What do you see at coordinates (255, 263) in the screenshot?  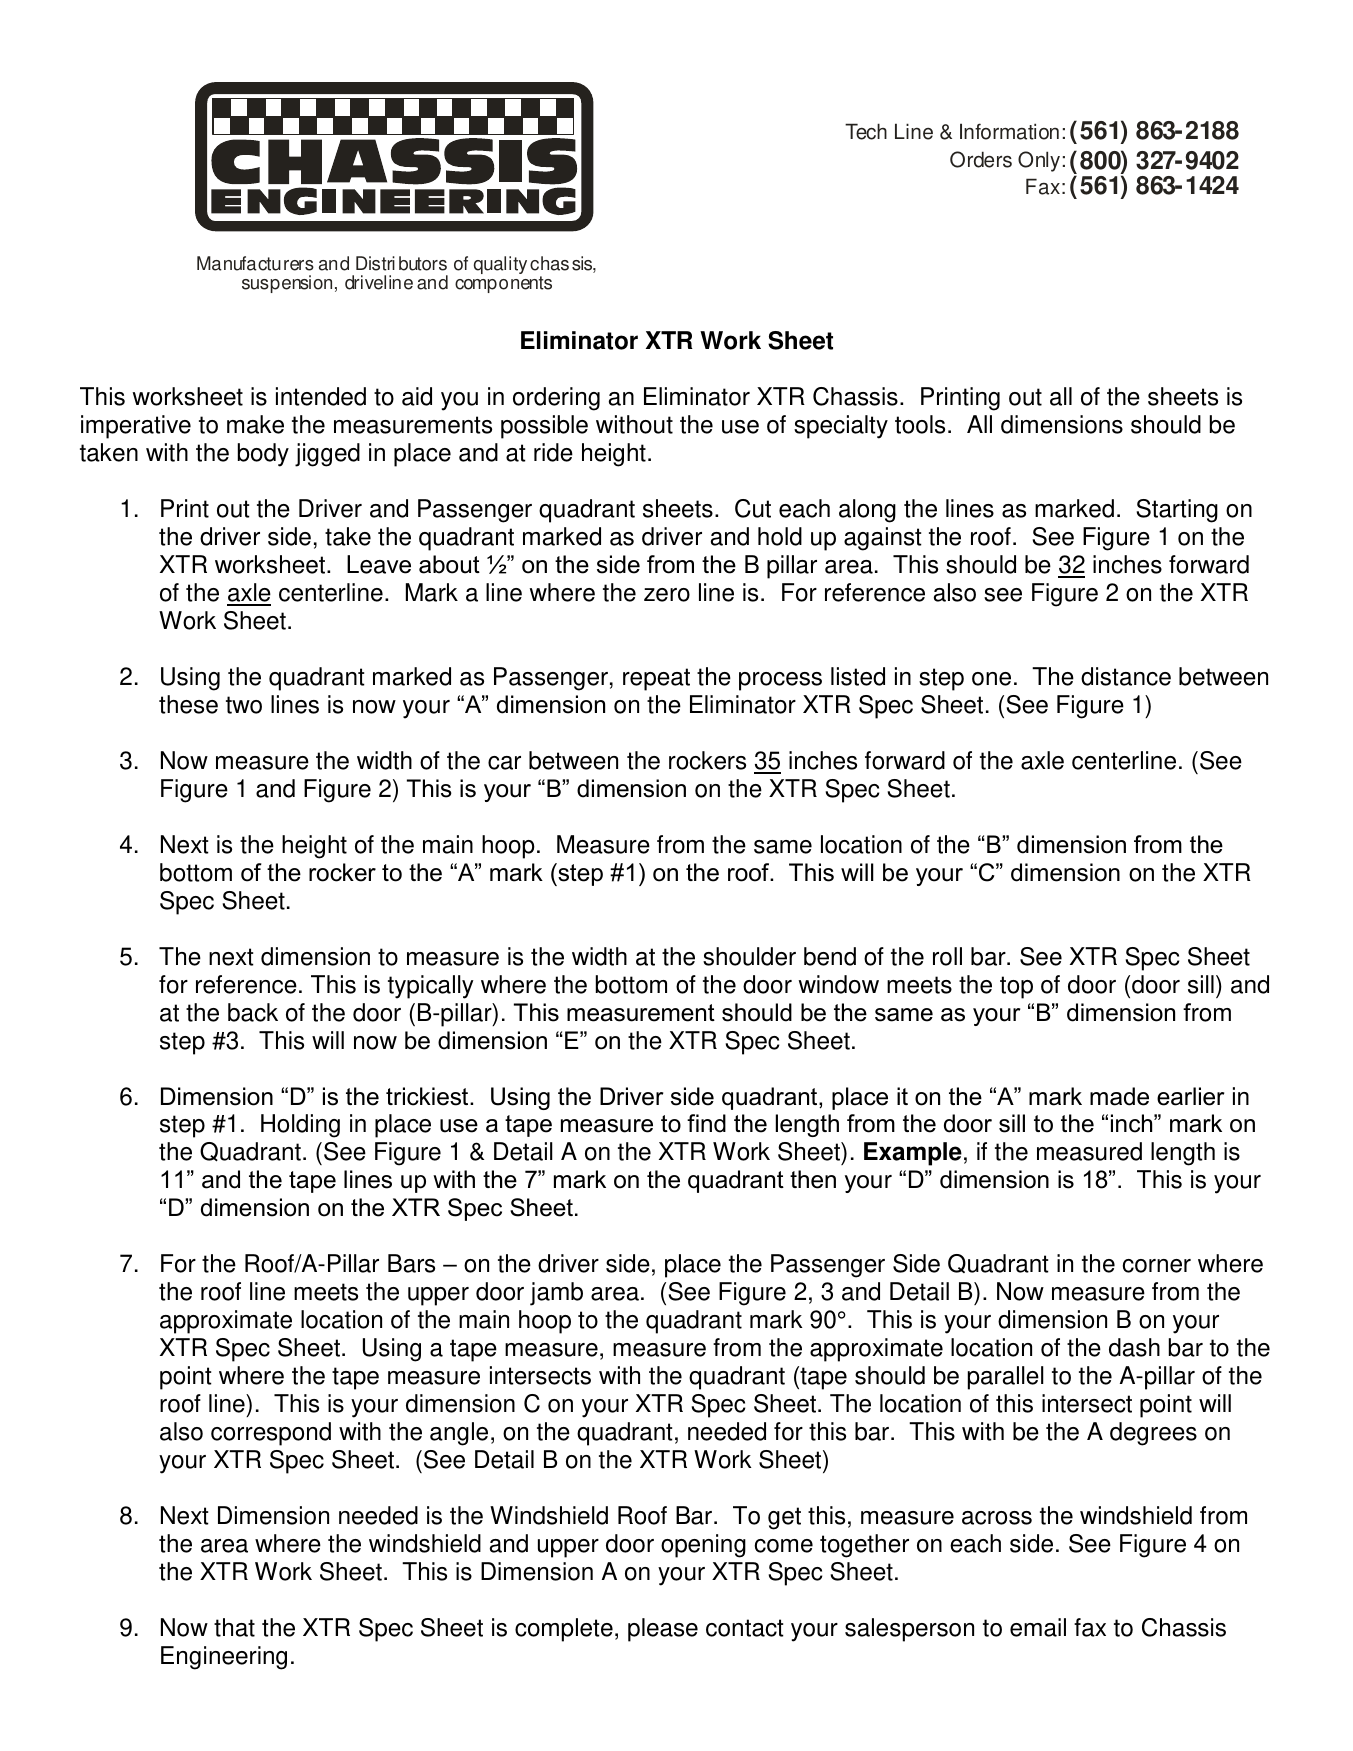 I see `Manufacturers` at bounding box center [255, 263].
